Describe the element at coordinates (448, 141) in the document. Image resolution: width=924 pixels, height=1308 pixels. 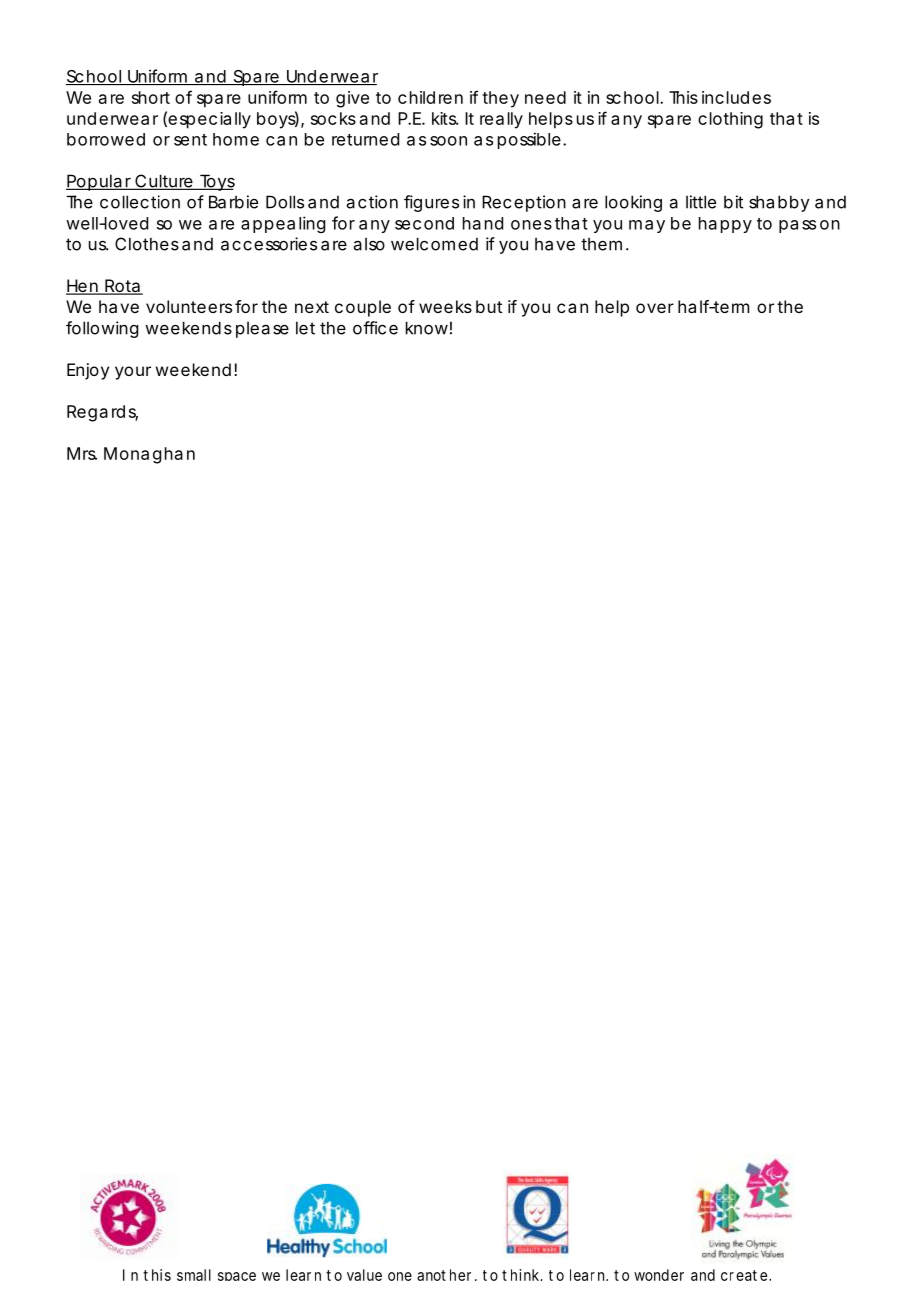
I see `soon` at that location.
